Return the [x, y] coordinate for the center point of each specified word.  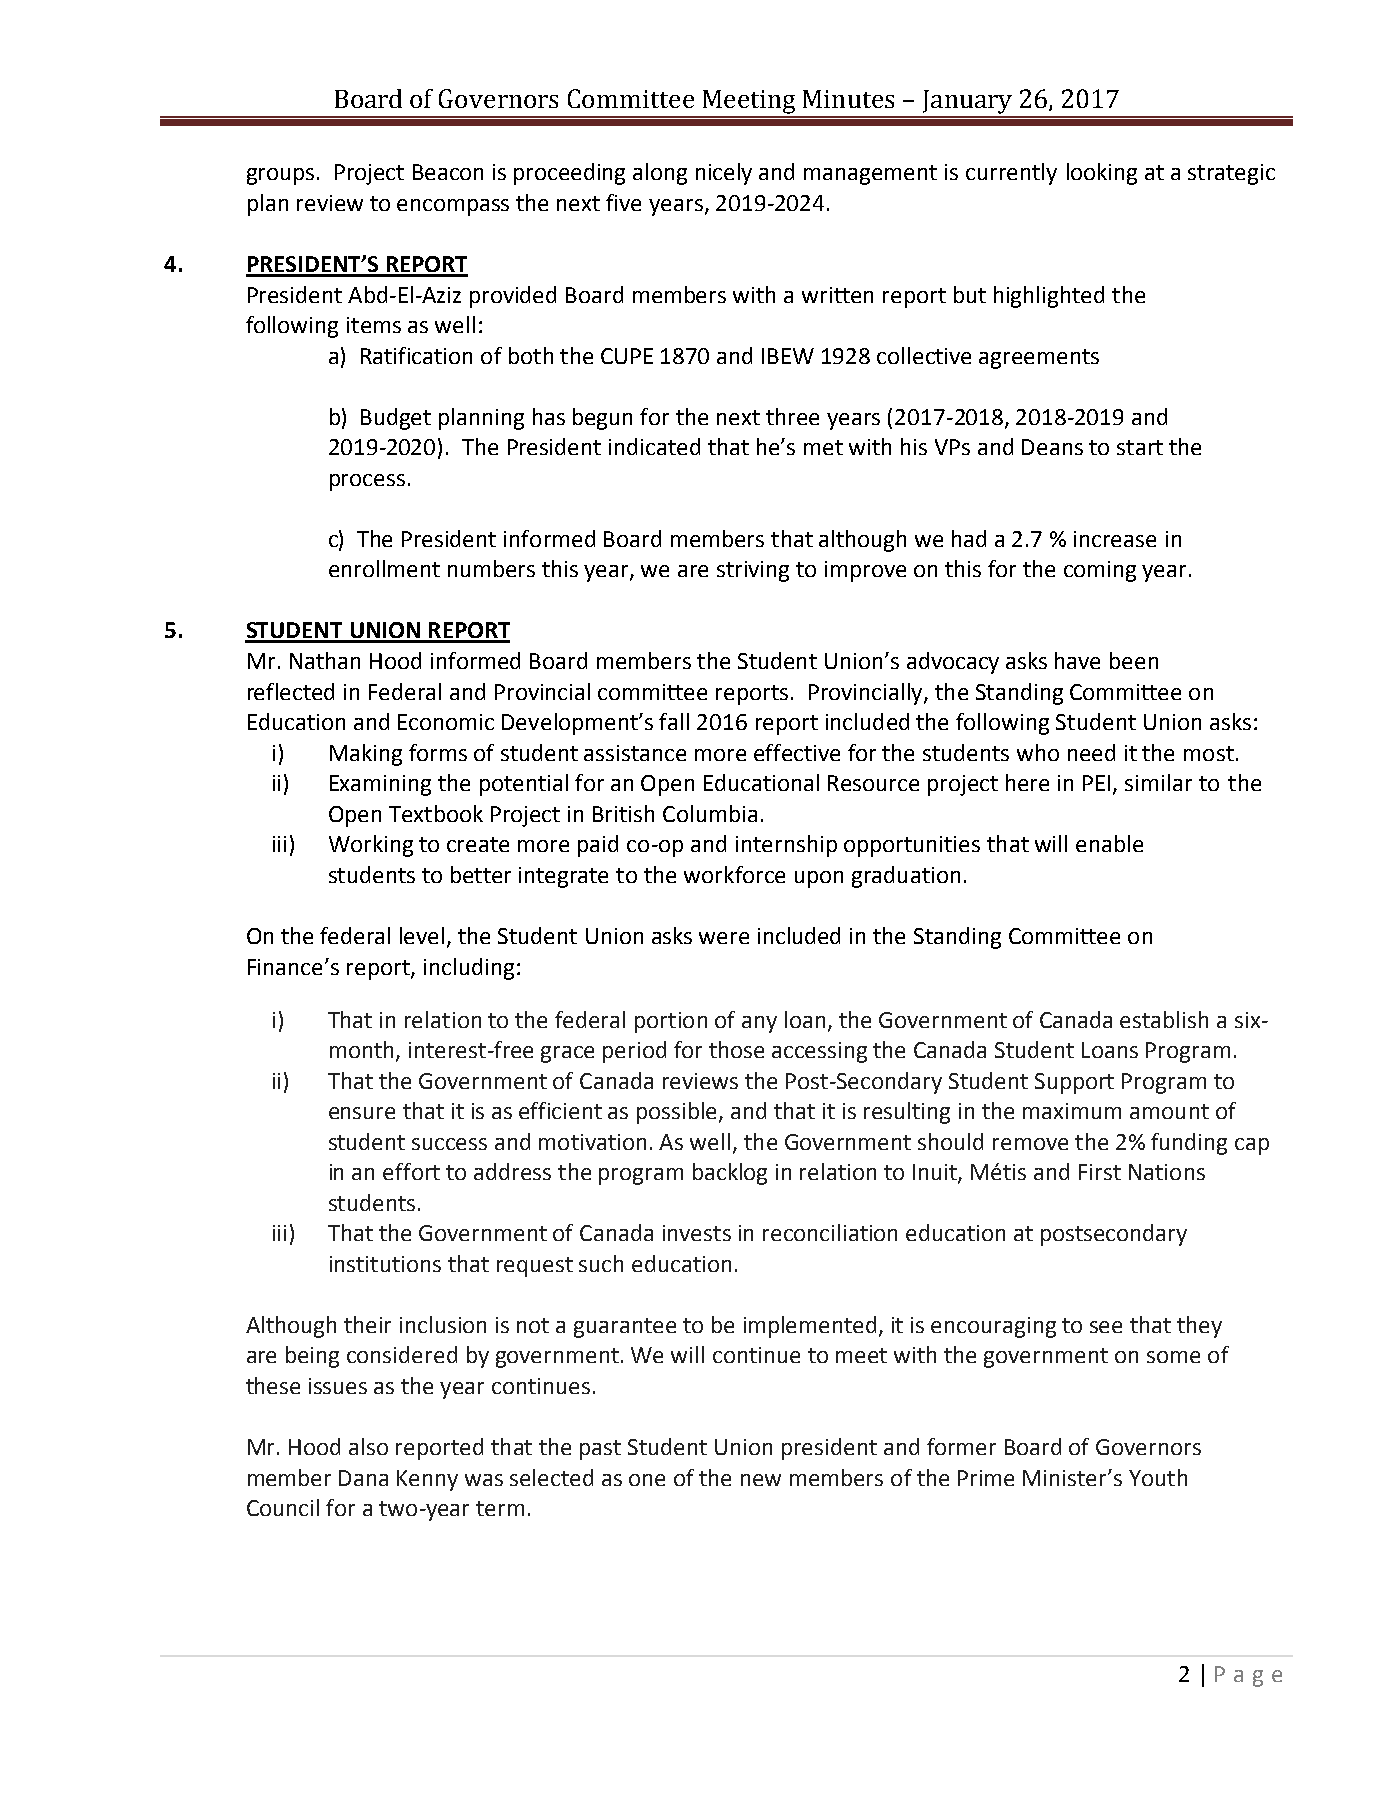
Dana [363, 1478]
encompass [453, 207]
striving [753, 571]
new [761, 1480]
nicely [724, 174]
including [469, 969]
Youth [1158, 1477]
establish [1164, 1019]
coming [1100, 571]
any [759, 1024]
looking [1102, 174]
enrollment [384, 568]
